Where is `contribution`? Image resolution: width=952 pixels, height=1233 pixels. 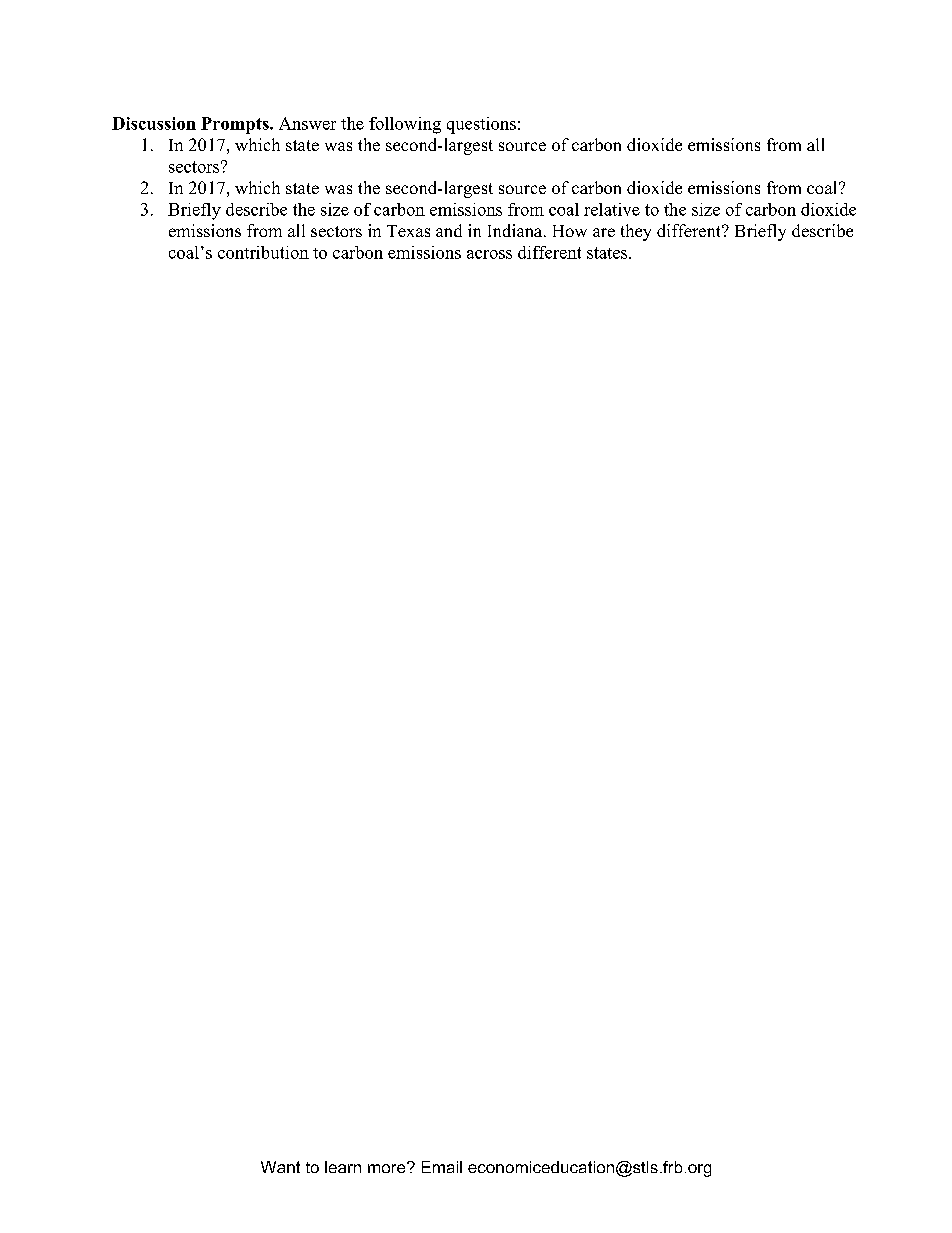 contribution is located at coordinates (263, 252).
